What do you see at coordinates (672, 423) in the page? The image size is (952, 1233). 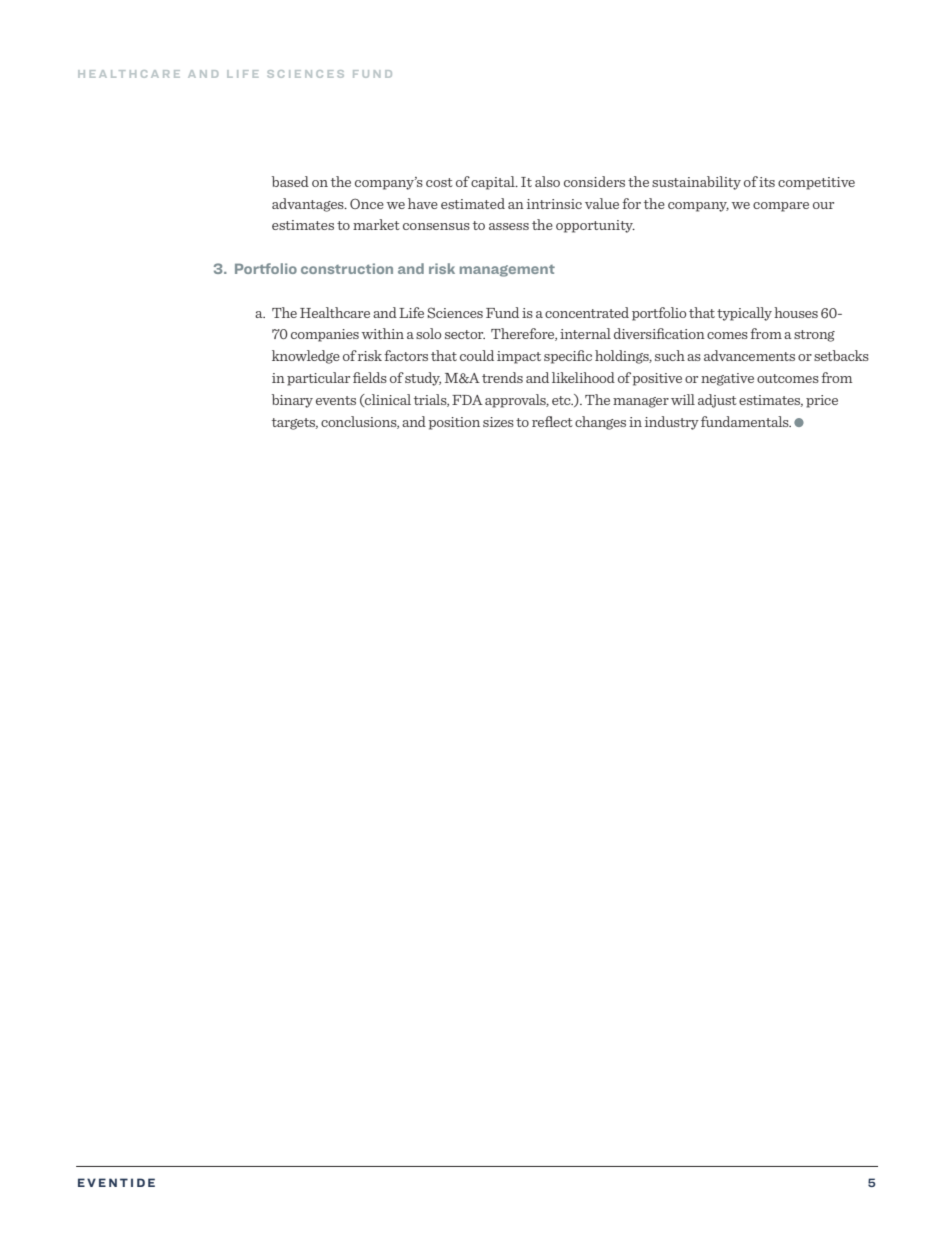 I see `industry` at bounding box center [672, 423].
